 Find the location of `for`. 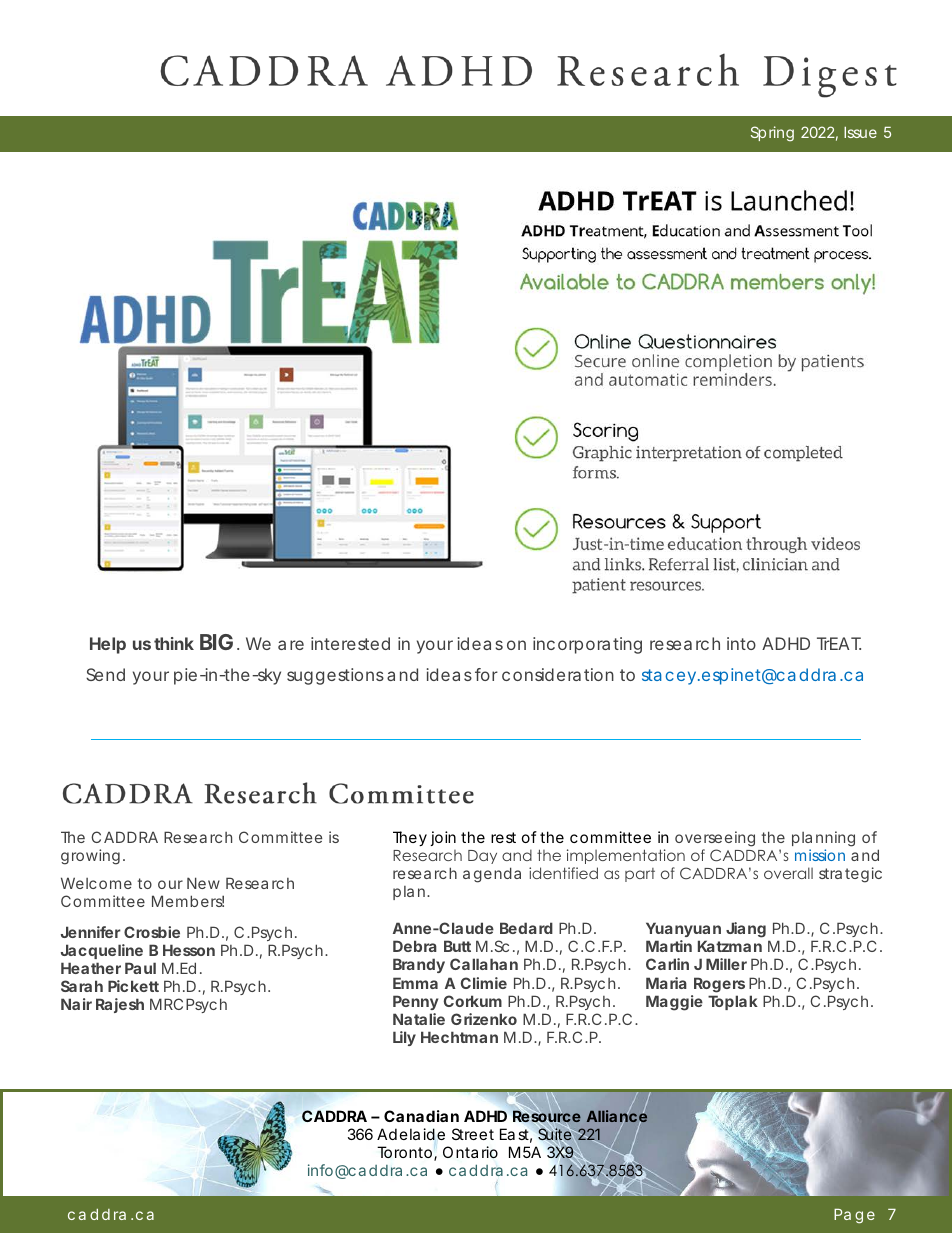

for is located at coordinates (486, 674).
